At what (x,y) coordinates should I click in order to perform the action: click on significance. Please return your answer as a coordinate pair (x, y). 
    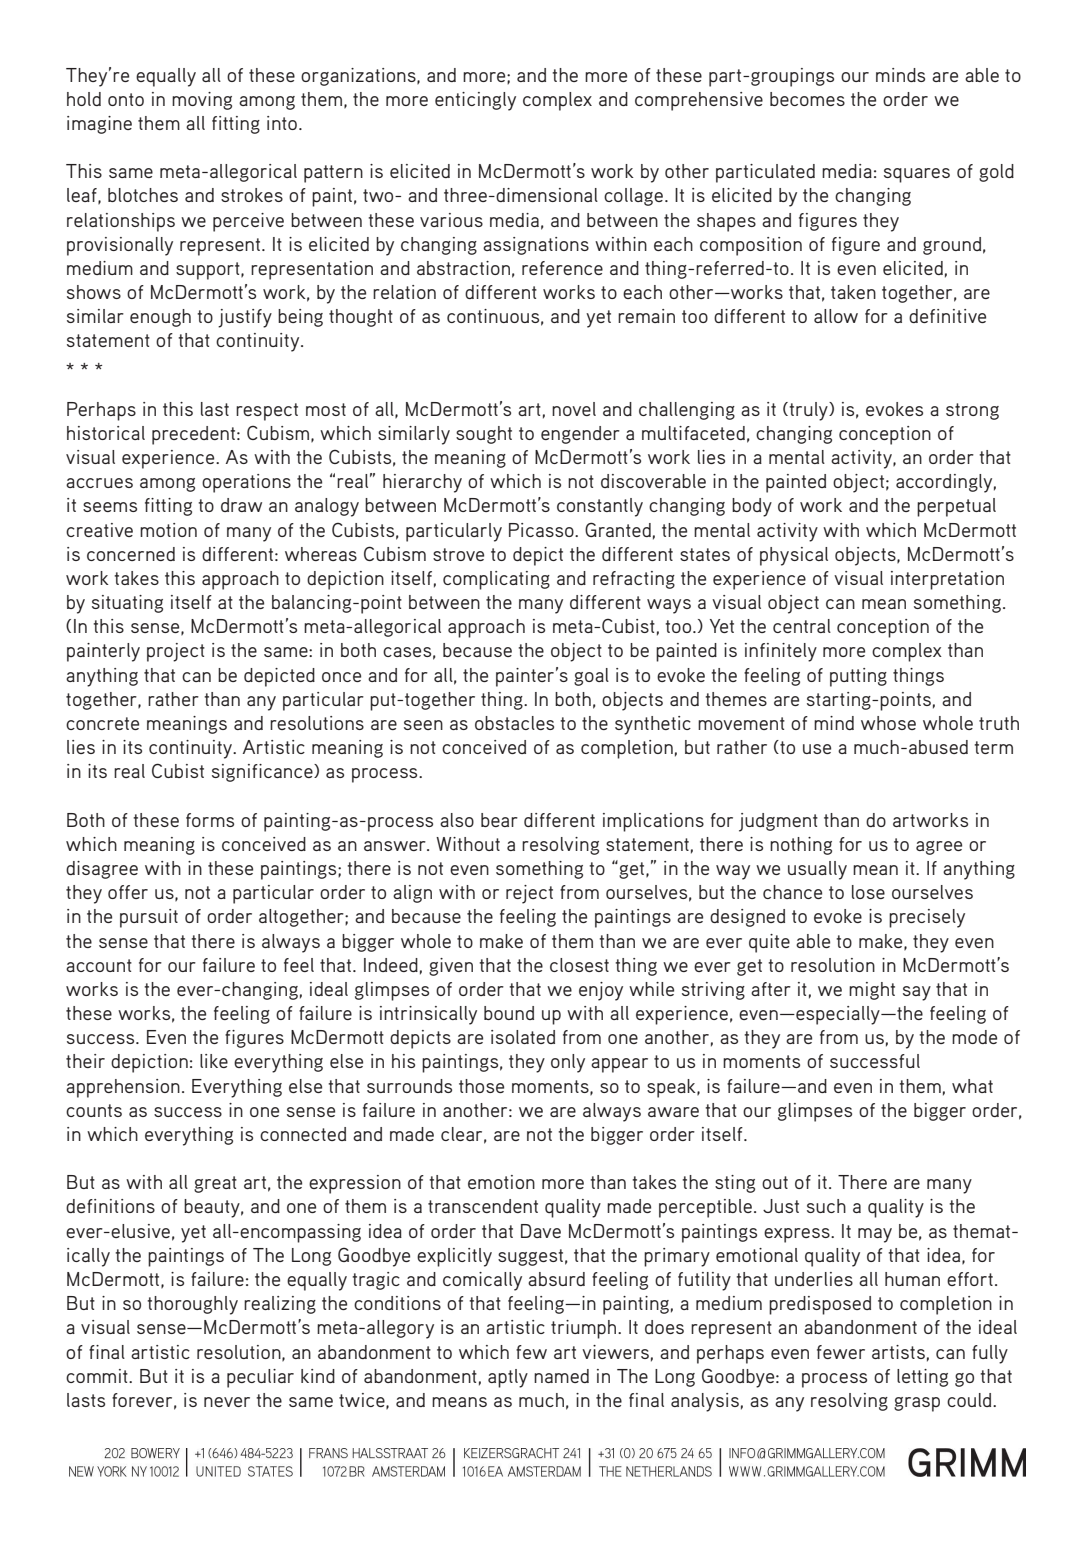
    Looking at the image, I should click on (263, 773).
